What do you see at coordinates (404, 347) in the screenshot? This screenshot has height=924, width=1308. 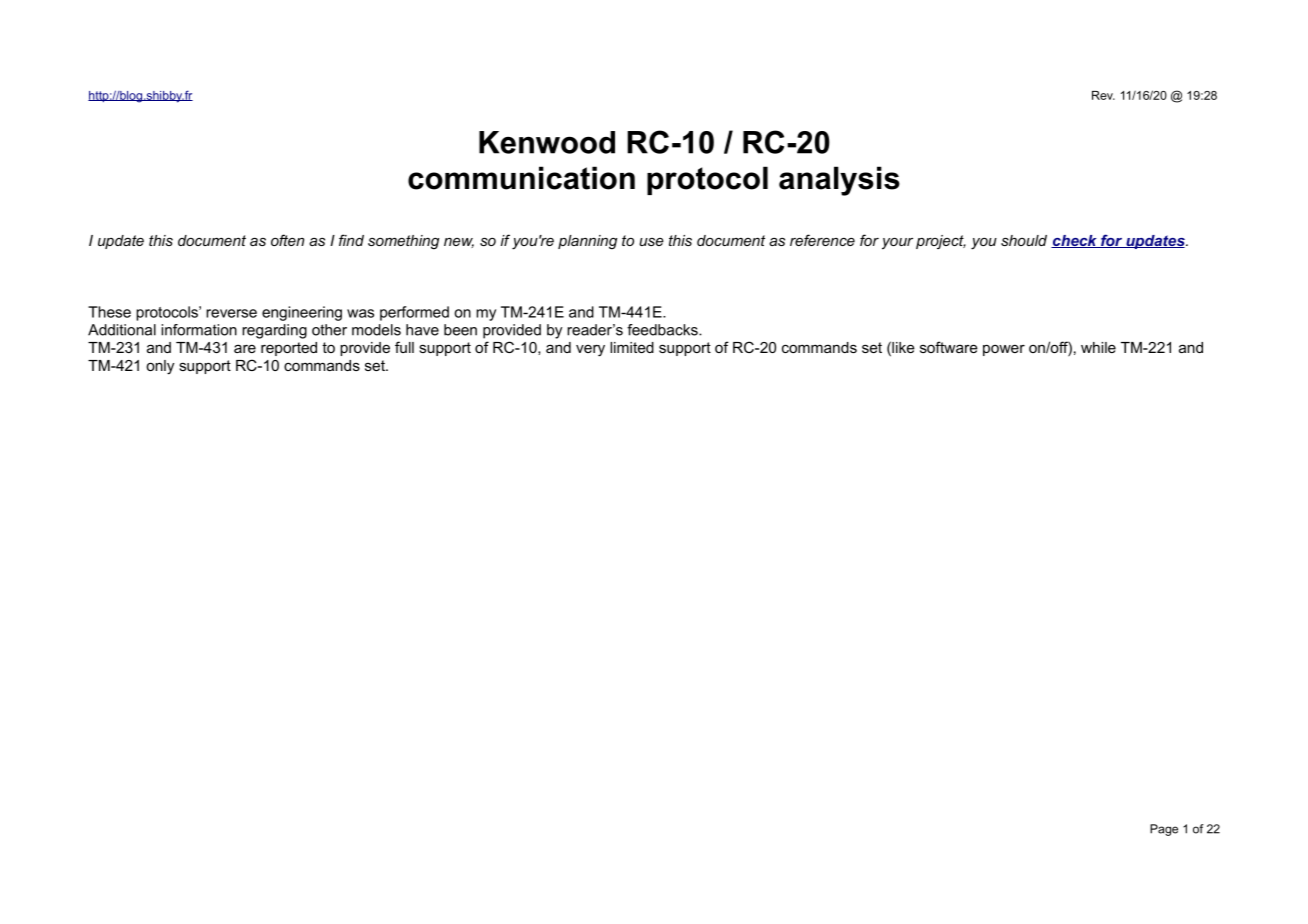 I see `full` at bounding box center [404, 347].
